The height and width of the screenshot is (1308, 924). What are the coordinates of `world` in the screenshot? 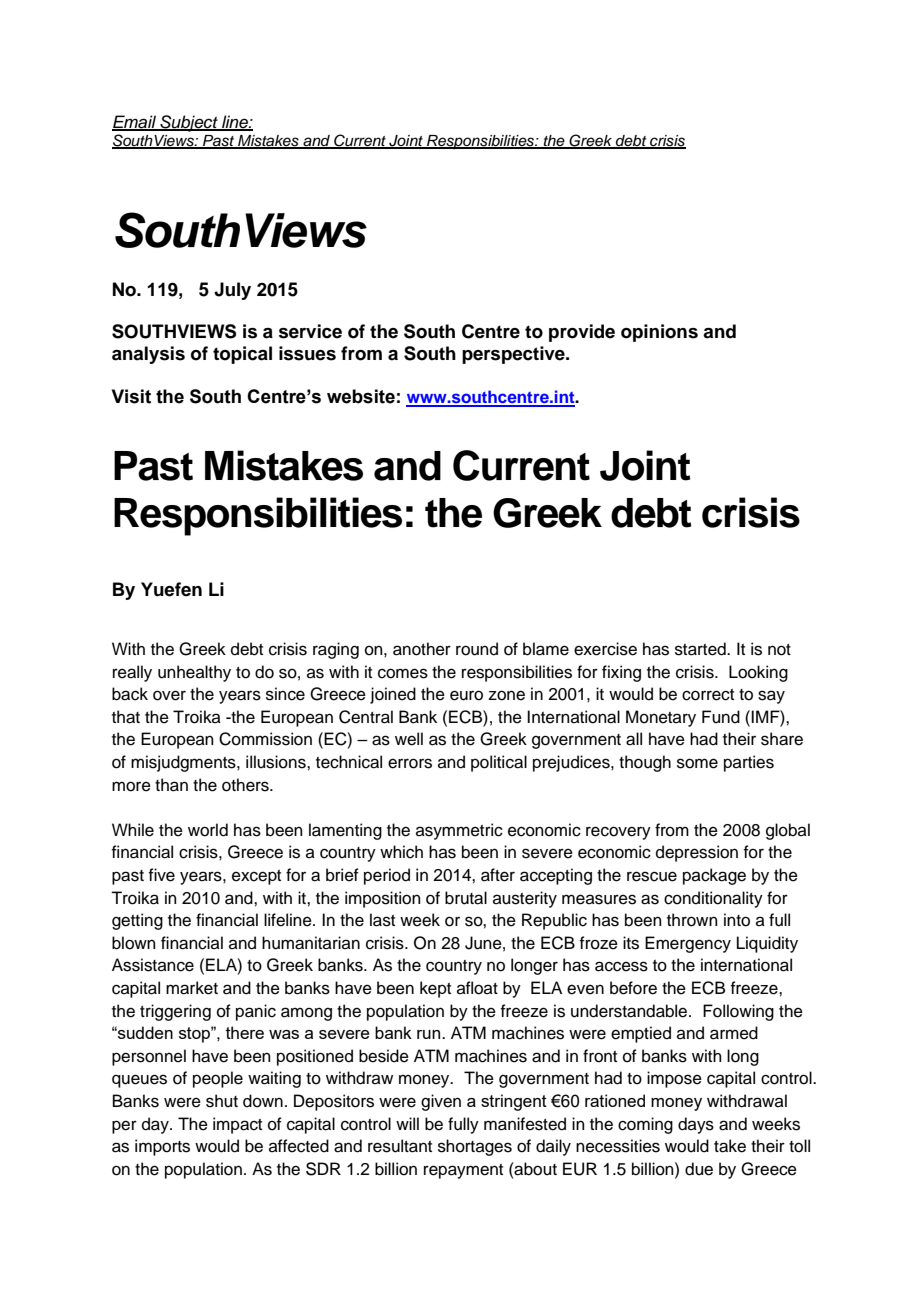 It's located at (208, 830).
